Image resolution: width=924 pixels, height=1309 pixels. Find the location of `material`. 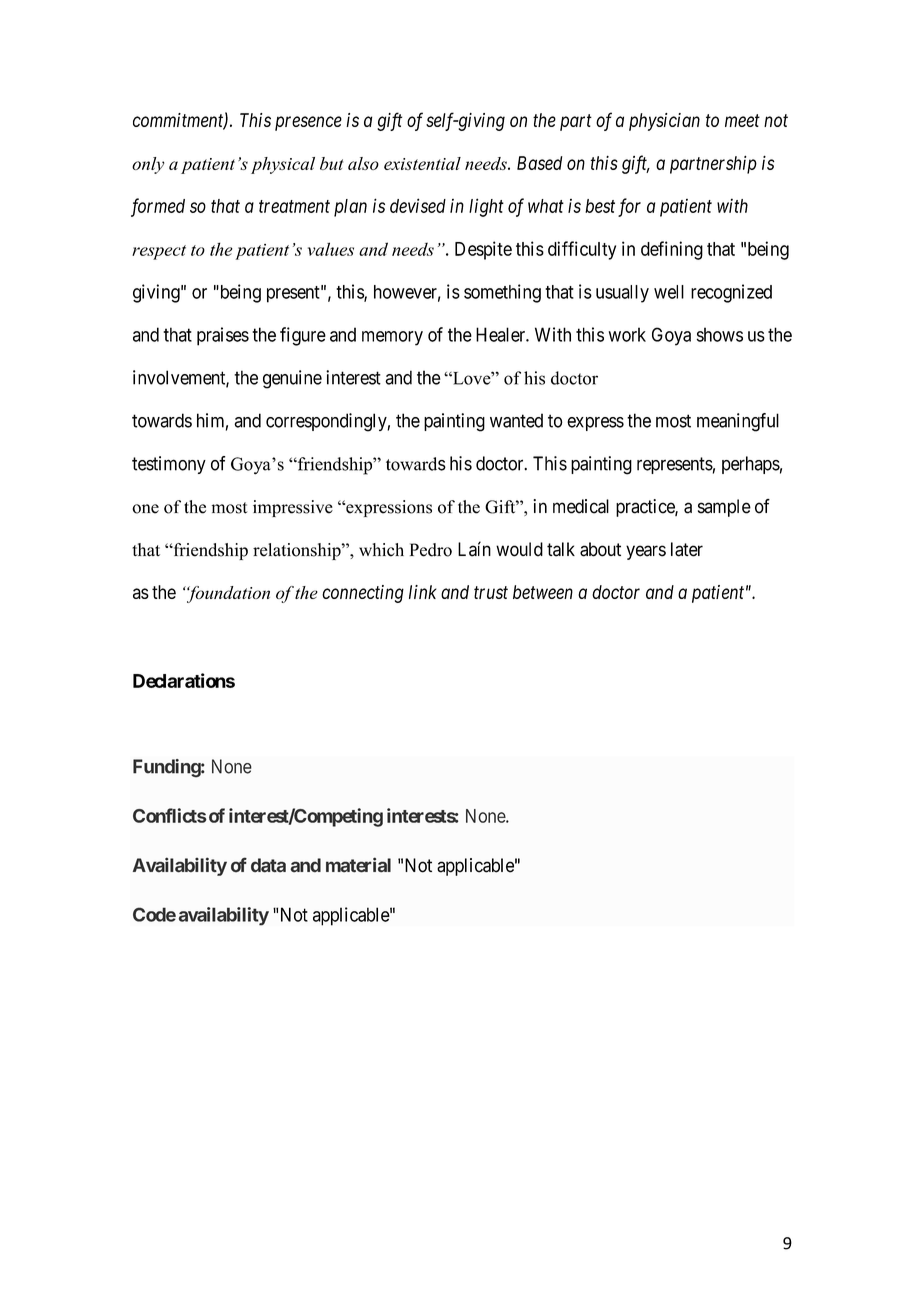

material is located at coordinates (358, 865).
